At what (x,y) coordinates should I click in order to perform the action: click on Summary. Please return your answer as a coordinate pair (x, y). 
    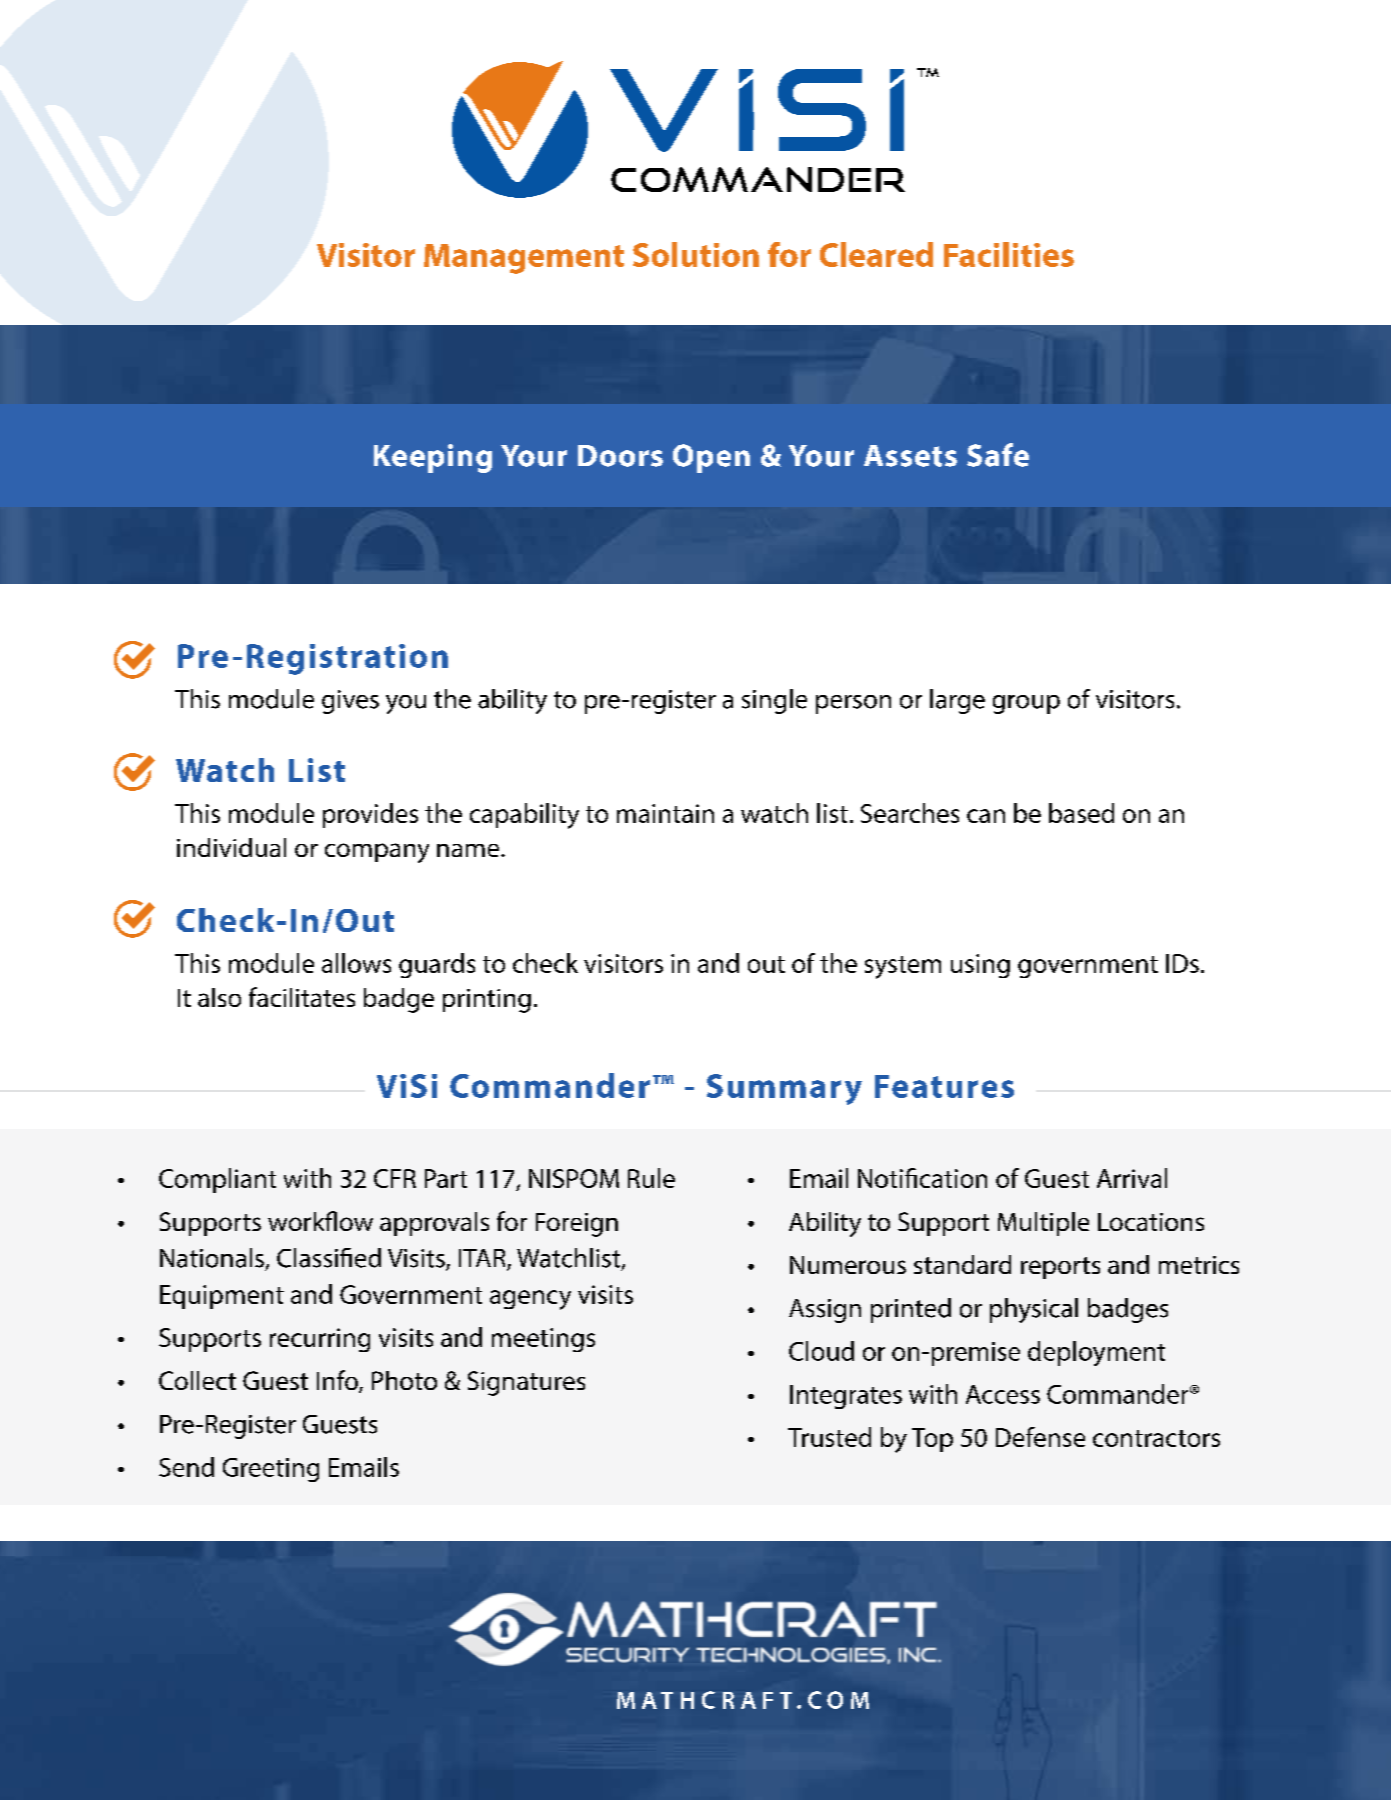
    Looking at the image, I should click on (784, 1089).
